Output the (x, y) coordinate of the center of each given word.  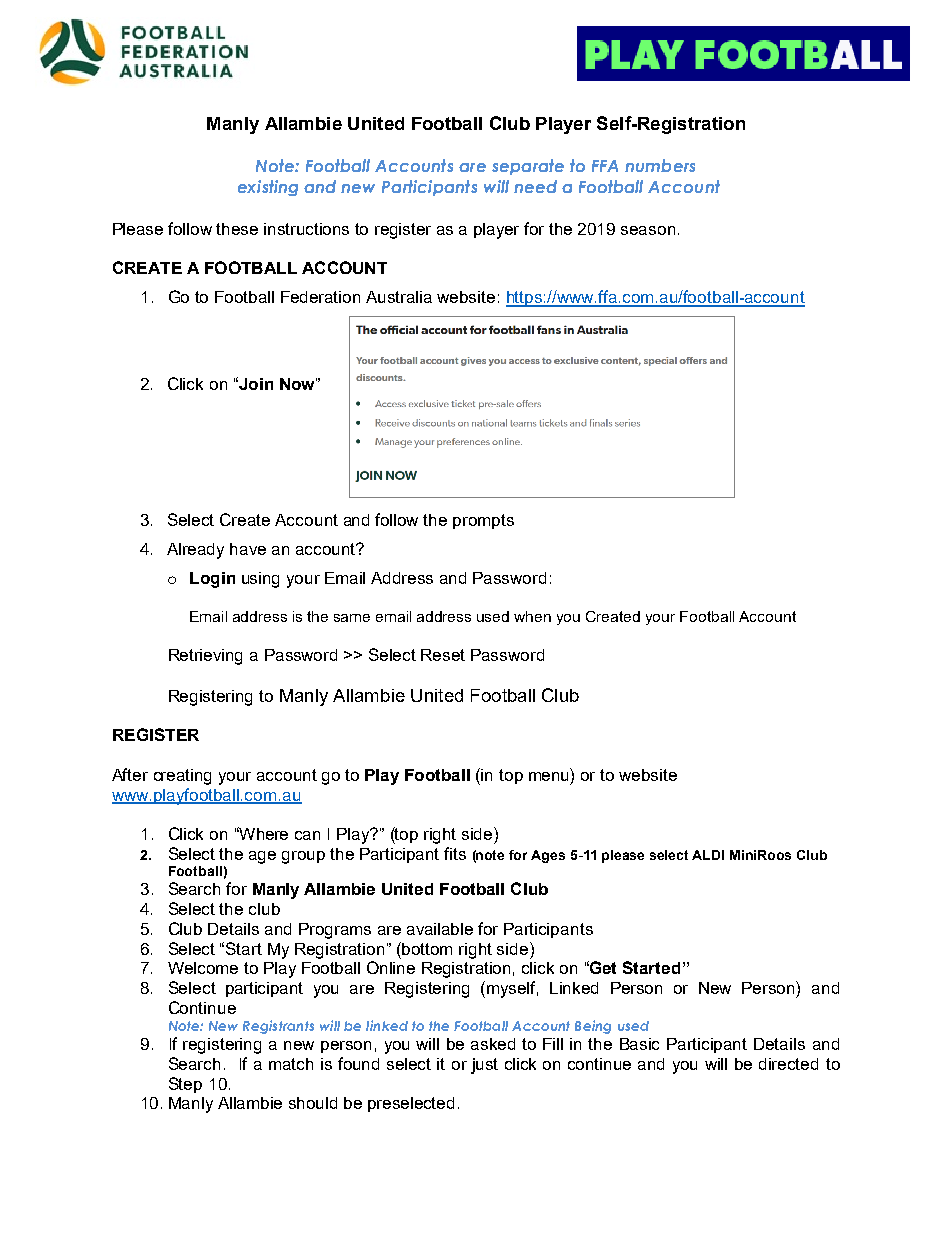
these (237, 229)
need (535, 186)
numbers (660, 165)
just (484, 1066)
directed (788, 1064)
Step (185, 1085)
